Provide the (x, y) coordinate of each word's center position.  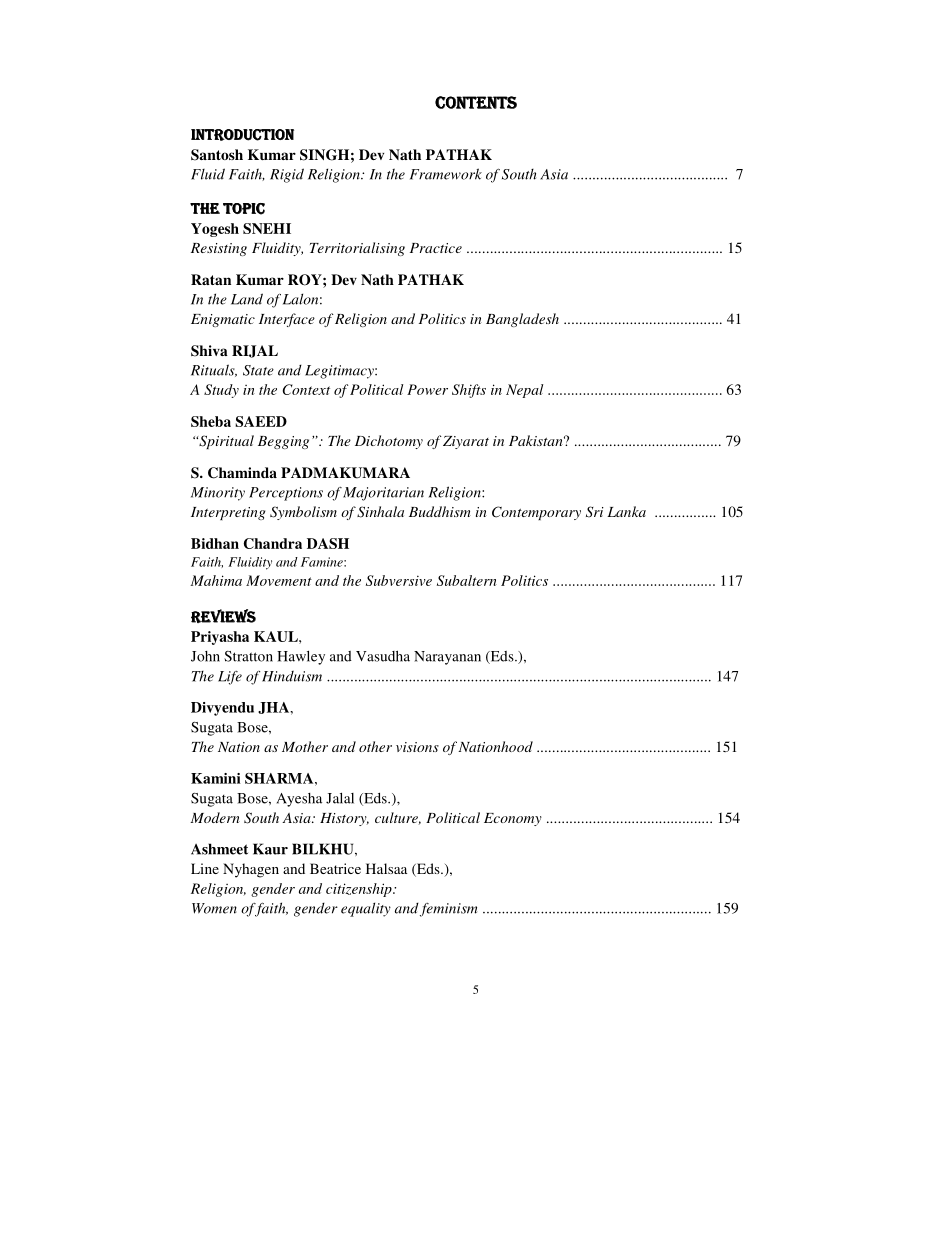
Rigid (287, 175)
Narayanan (447, 658)
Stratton (248, 656)
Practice (436, 248)
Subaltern (467, 580)
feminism (448, 910)
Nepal (524, 391)
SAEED (261, 421)
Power (427, 389)
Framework (446, 174)
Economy (513, 819)
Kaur (270, 849)
